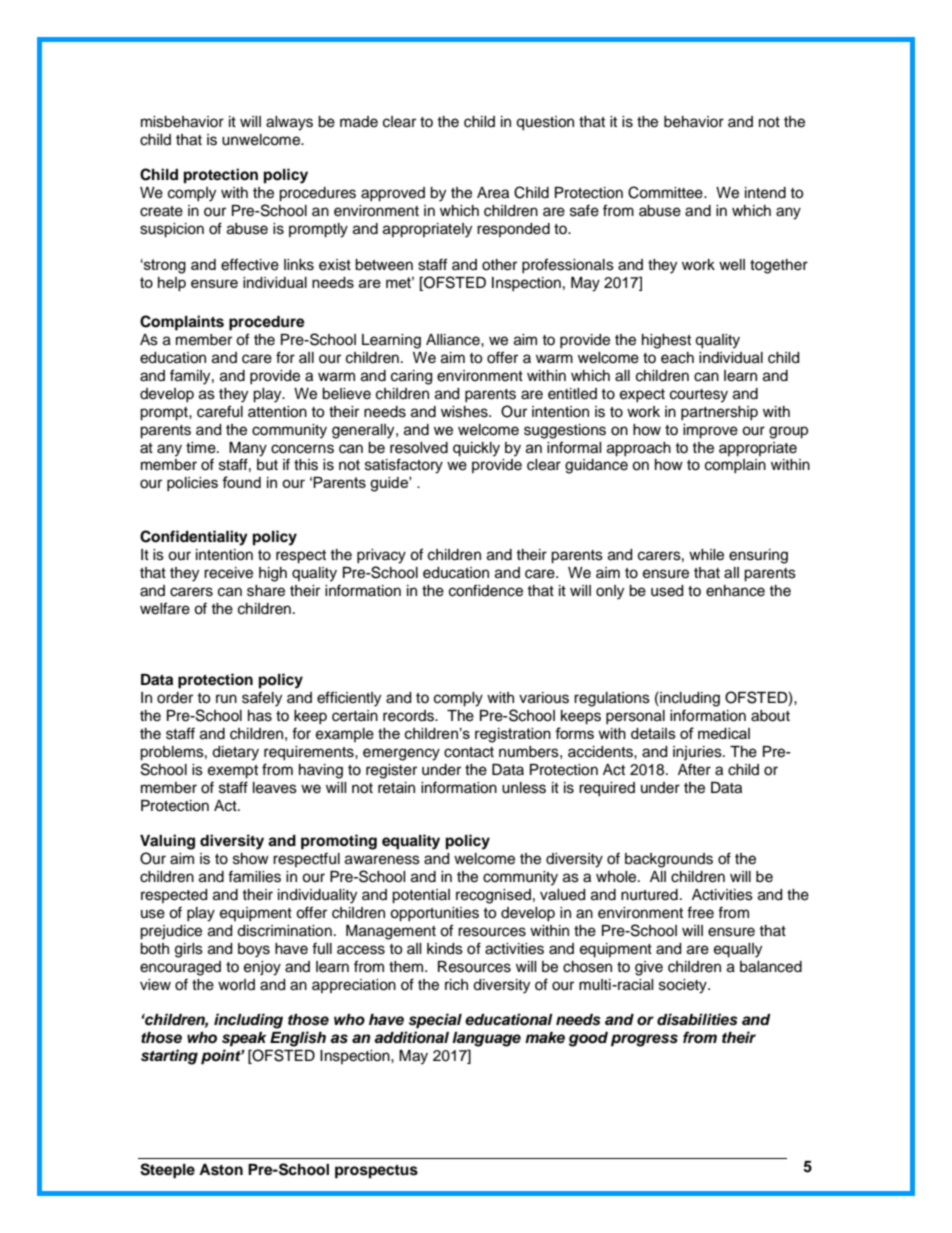 Image resolution: width=952 pixels, height=1233 pixels. What do you see at coordinates (289, 123) in the document?
I see `always` at bounding box center [289, 123].
